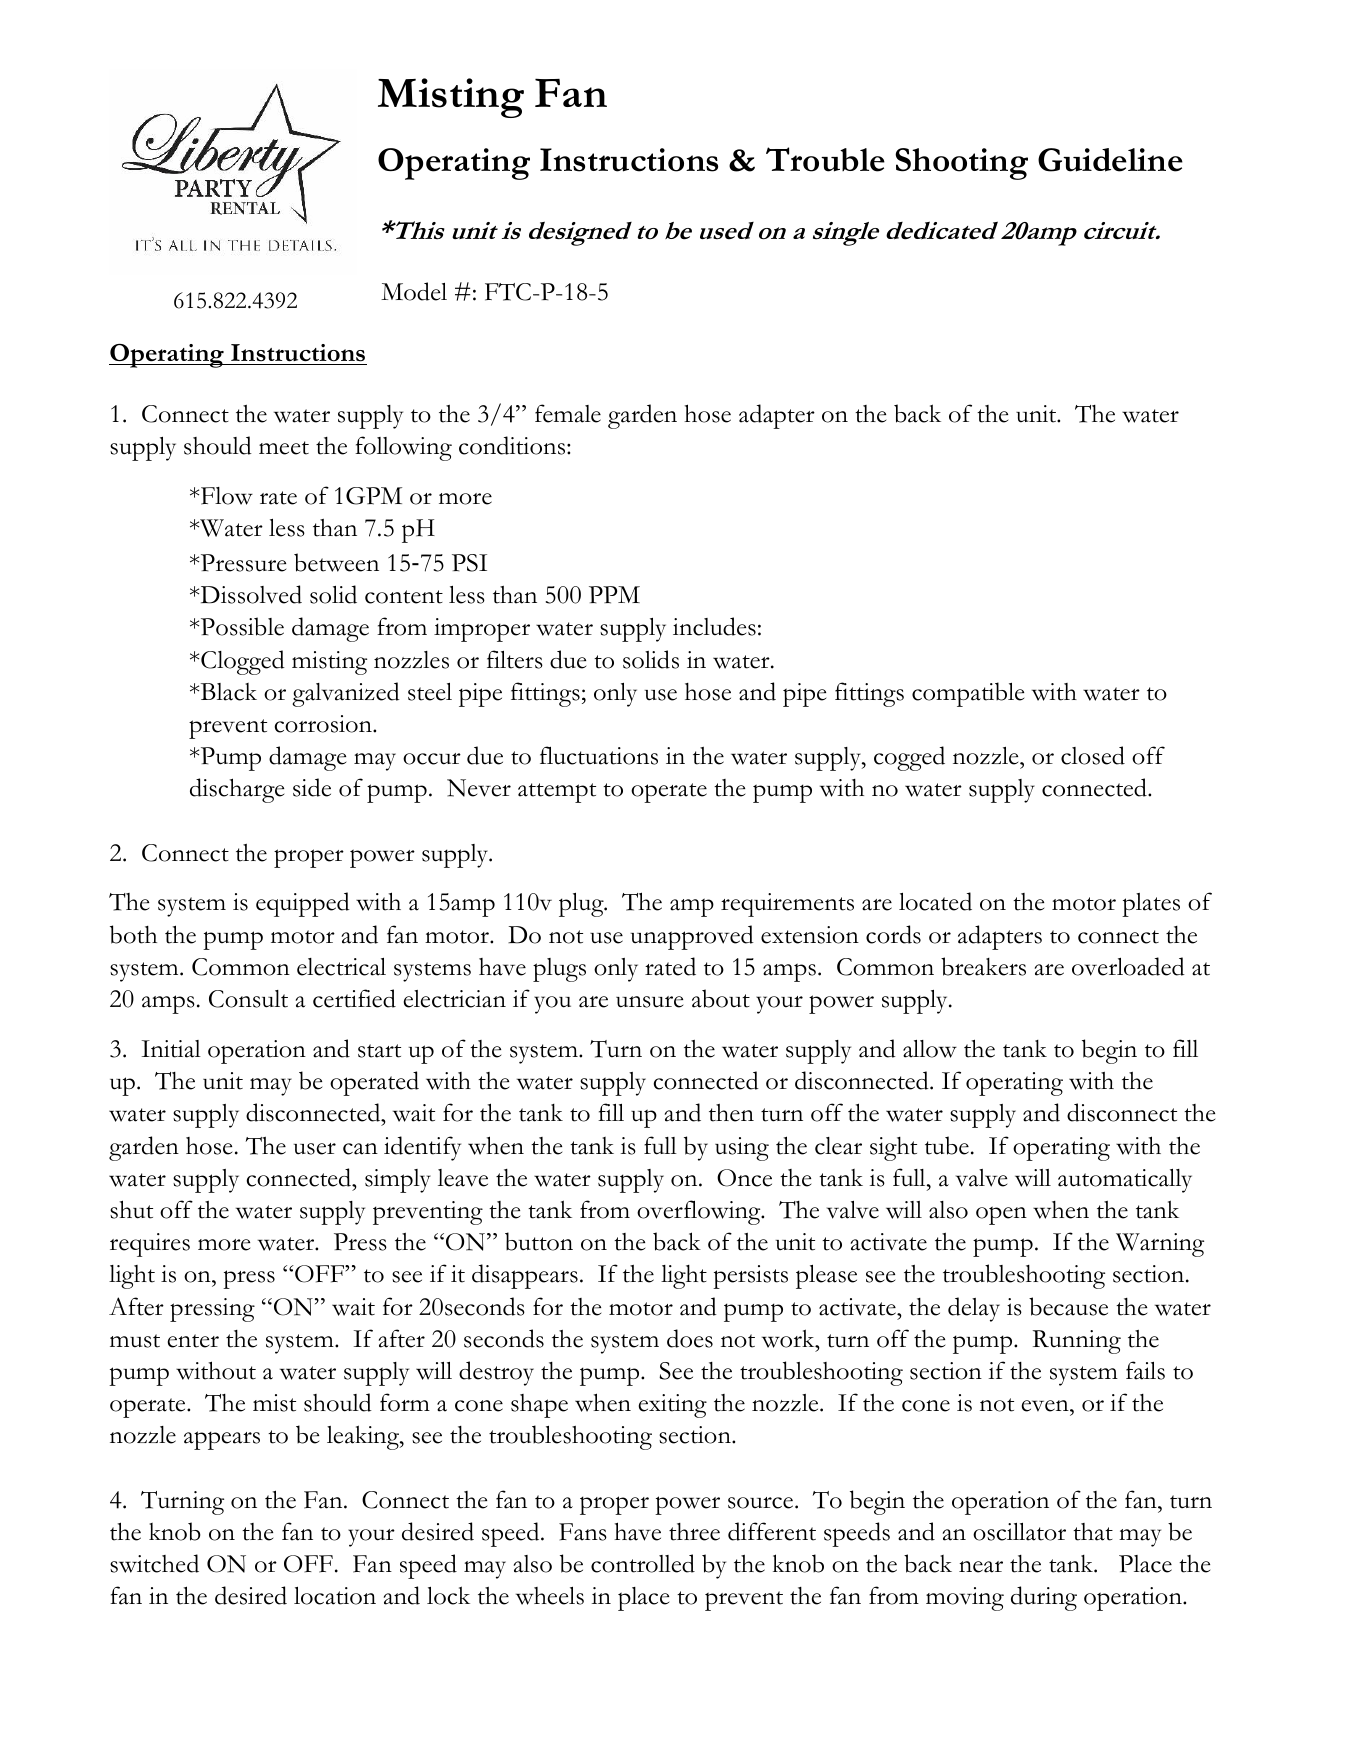  I want to click on female, so click(568, 413).
